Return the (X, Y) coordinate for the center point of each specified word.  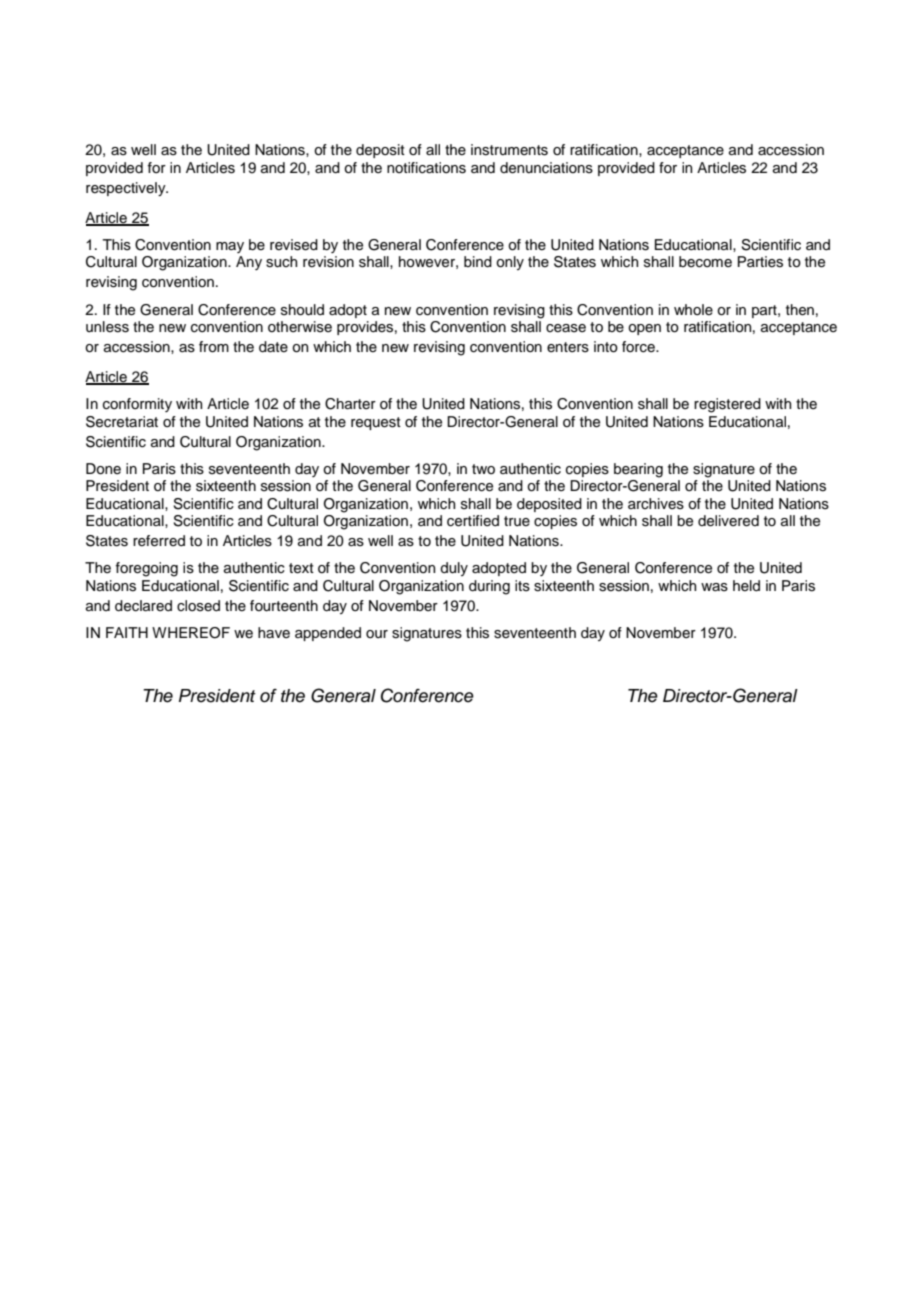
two (483, 469)
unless (107, 327)
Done (103, 469)
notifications (426, 168)
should (302, 310)
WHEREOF (191, 633)
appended (328, 634)
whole (693, 310)
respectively (127, 189)
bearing (638, 470)
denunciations (546, 168)
